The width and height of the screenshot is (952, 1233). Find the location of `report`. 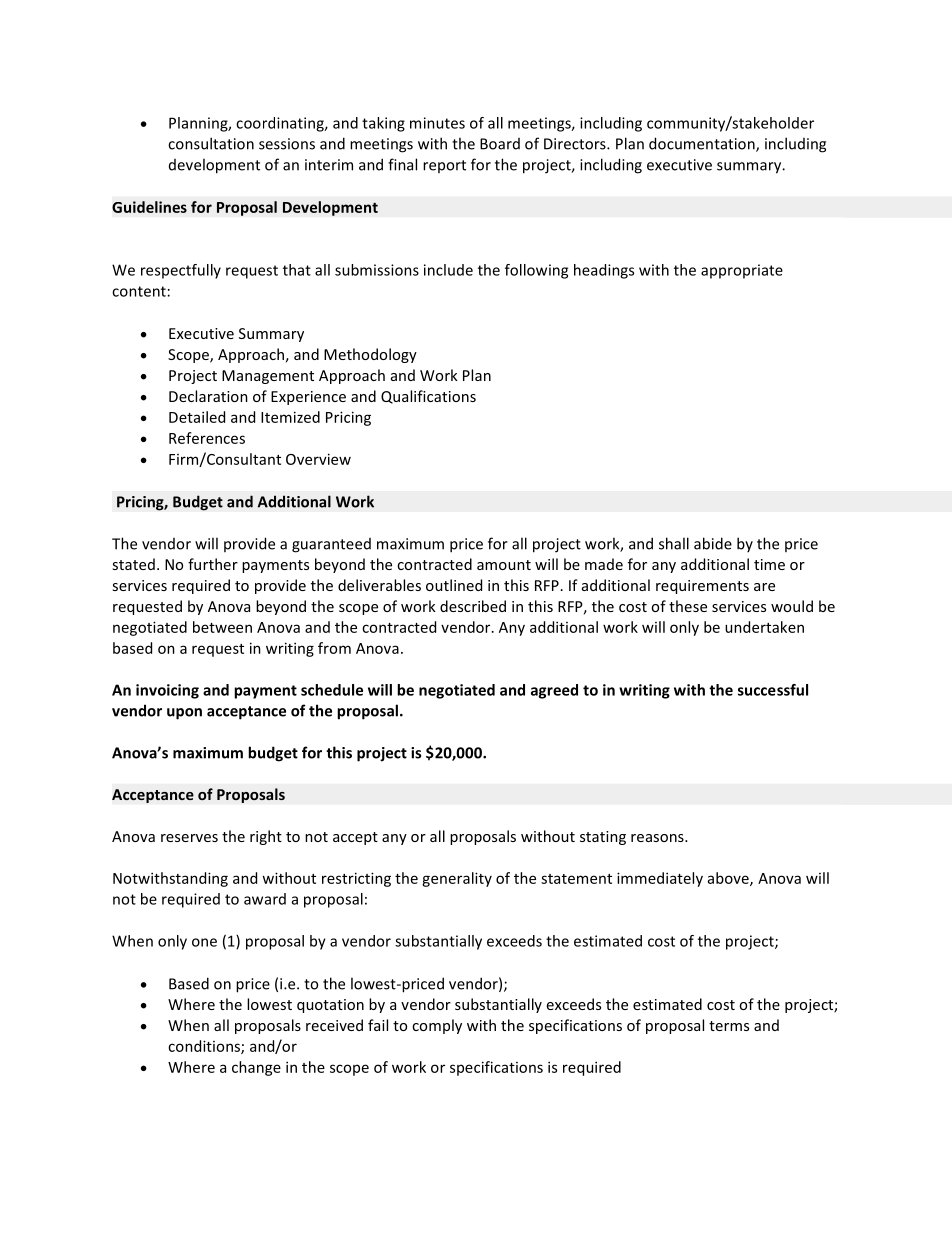

report is located at coordinates (444, 166).
